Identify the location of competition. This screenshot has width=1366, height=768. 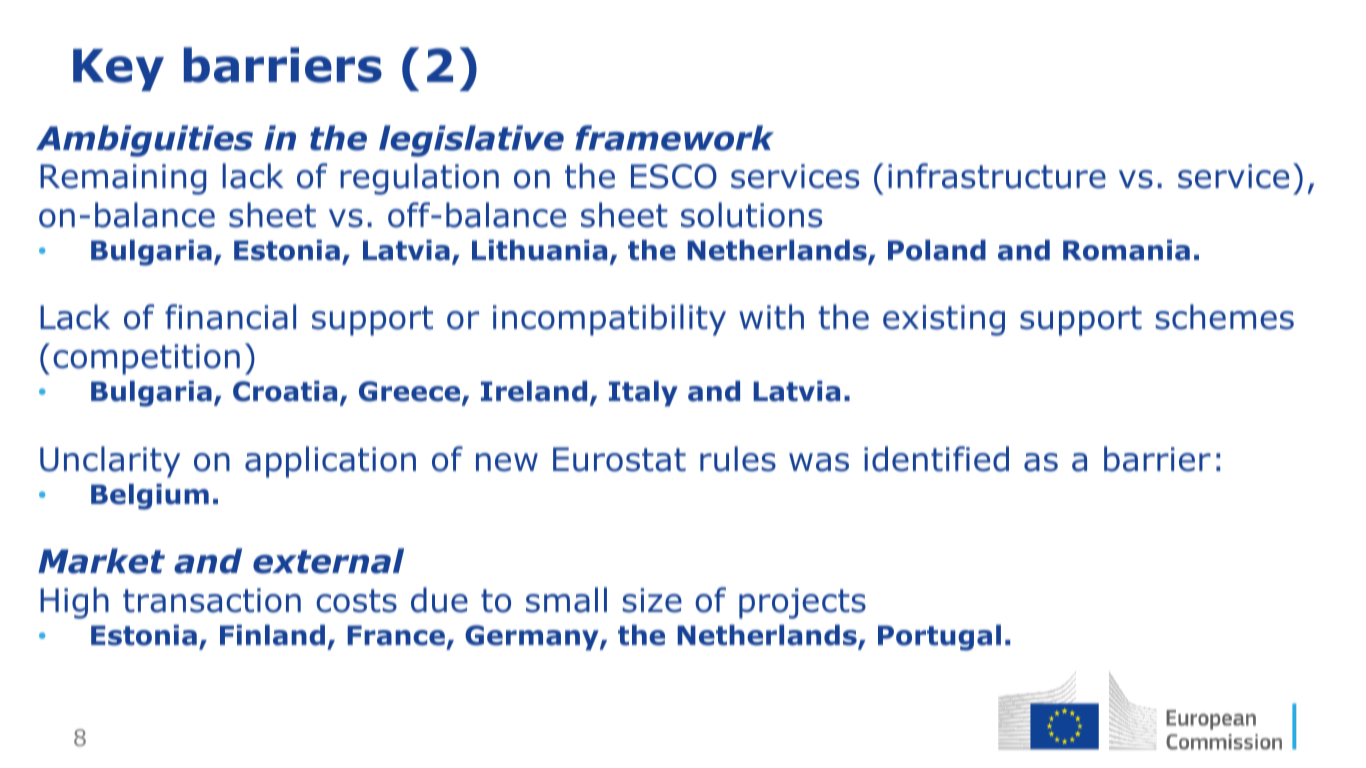
(146, 359).
